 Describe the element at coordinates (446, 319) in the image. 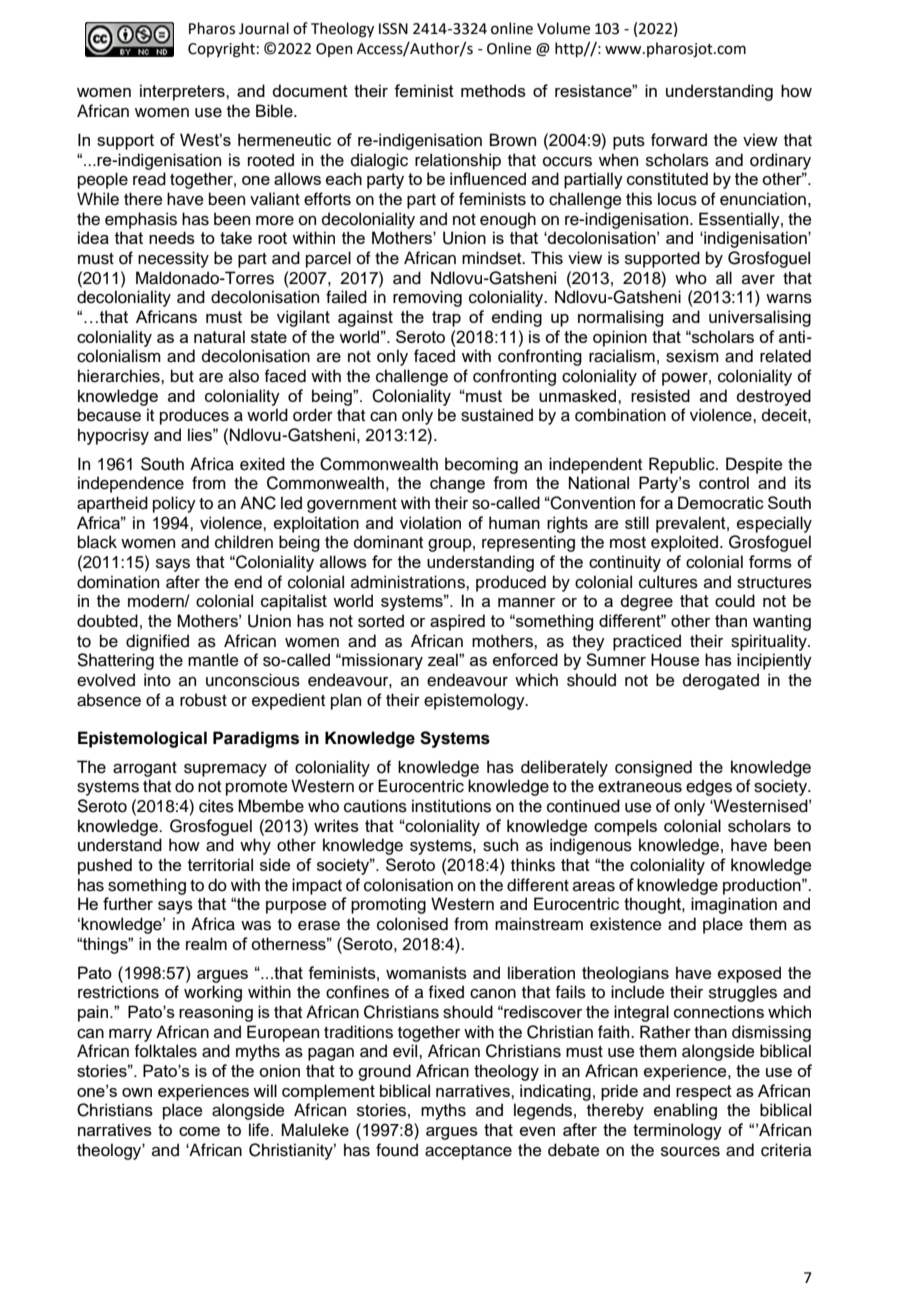

I see `trap` at that location.
